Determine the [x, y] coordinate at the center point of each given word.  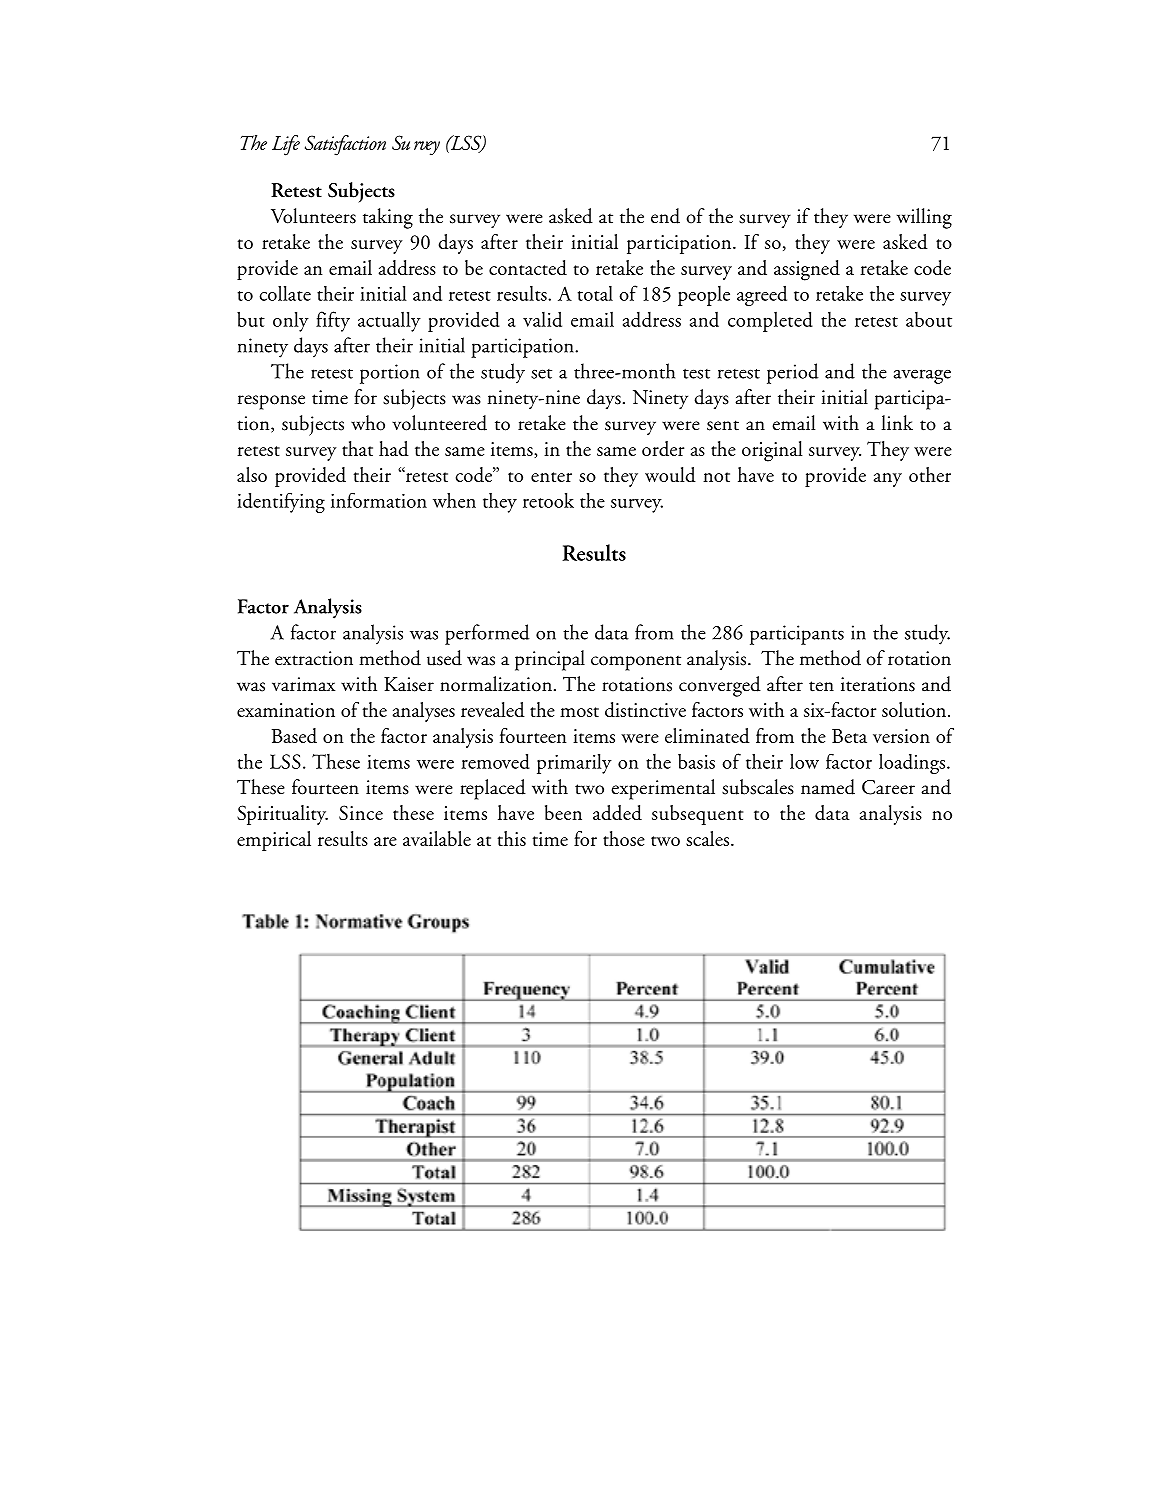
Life [286, 145]
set [541, 374]
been [563, 812]
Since [361, 812]
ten [821, 686]
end [665, 216]
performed [487, 634]
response [271, 402]
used [444, 658]
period [793, 373]
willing [924, 218]
